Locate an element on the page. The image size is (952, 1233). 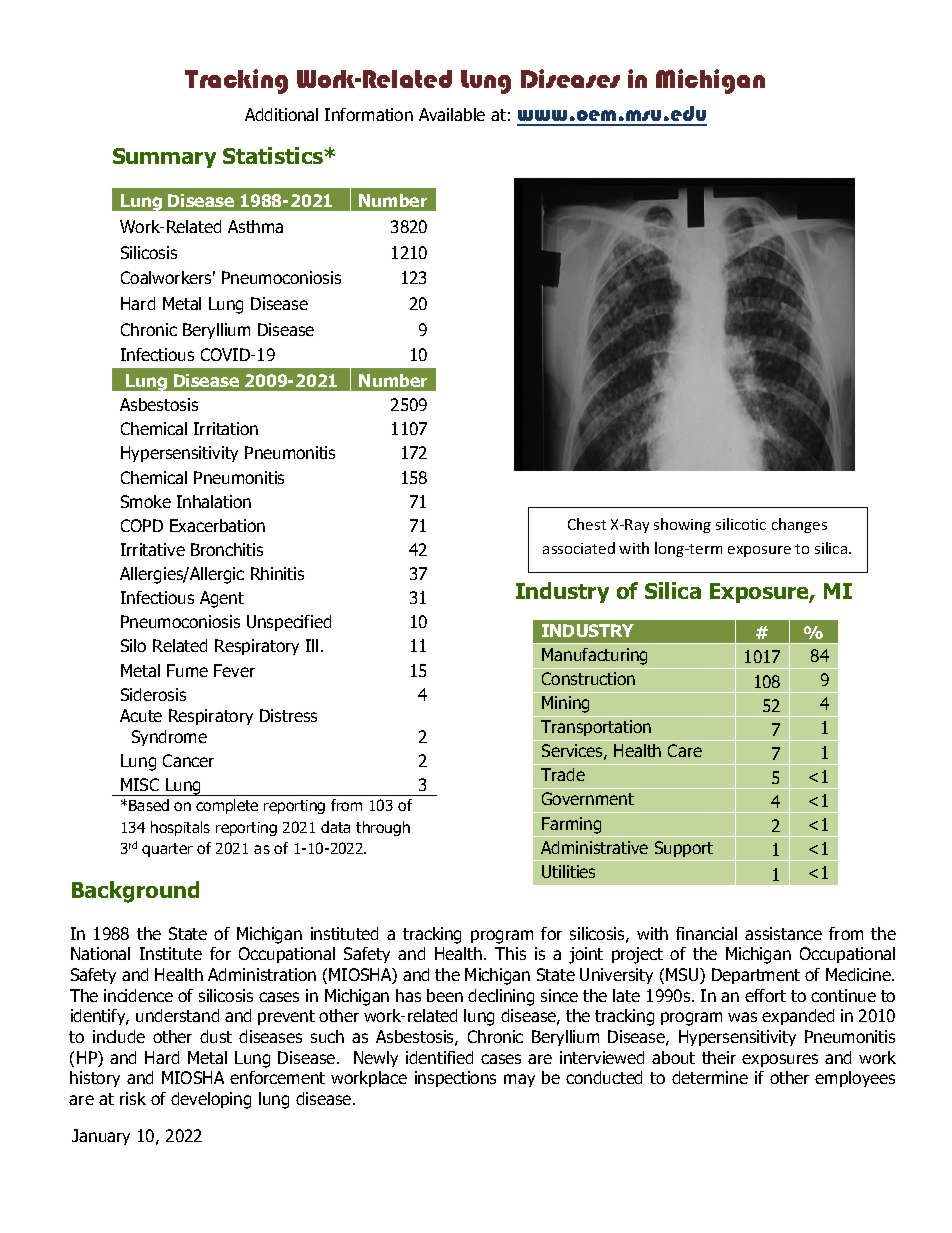
Summary is located at coordinates (164, 158).
